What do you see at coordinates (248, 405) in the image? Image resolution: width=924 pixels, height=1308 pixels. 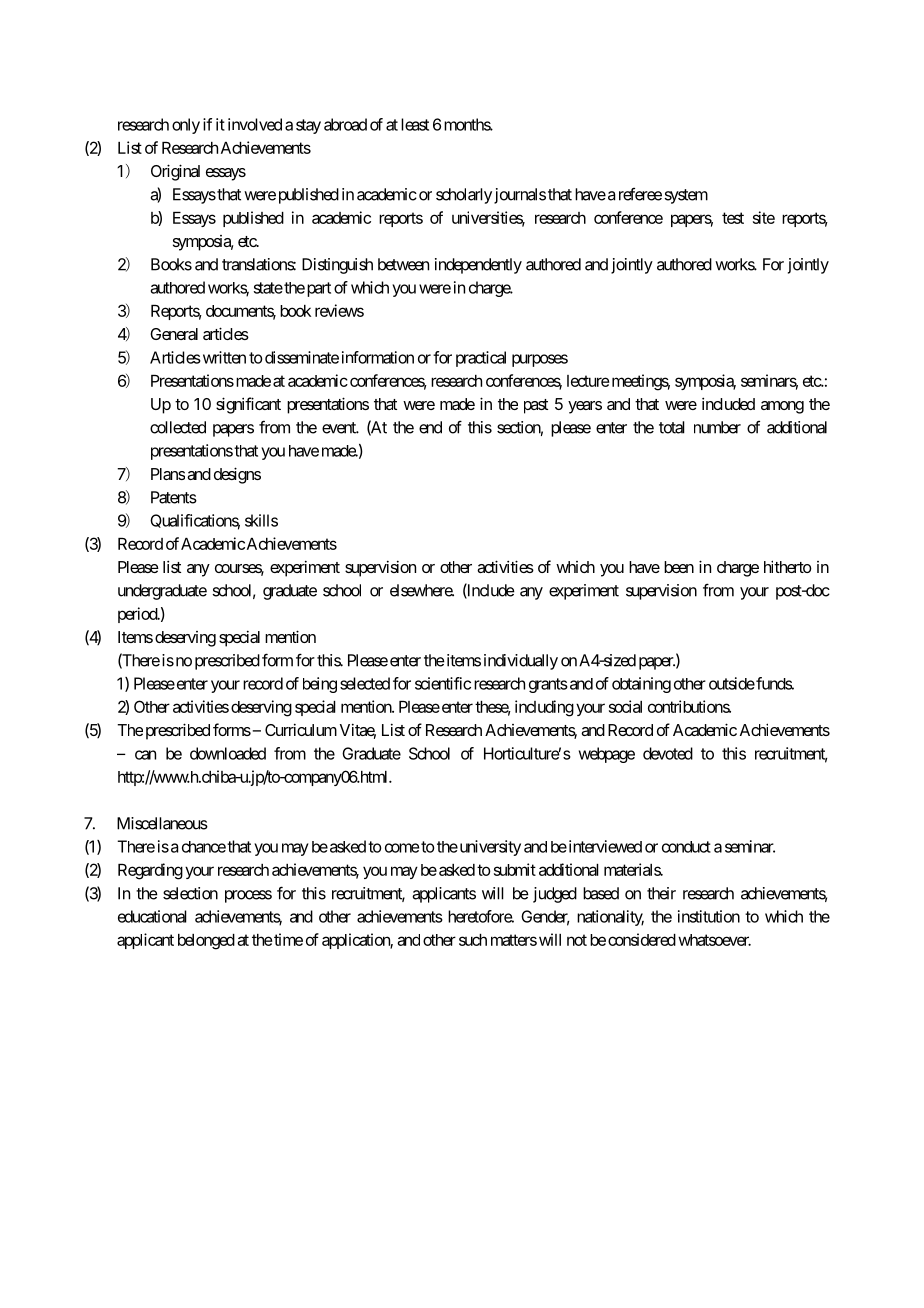 I see `significant` at bounding box center [248, 405].
